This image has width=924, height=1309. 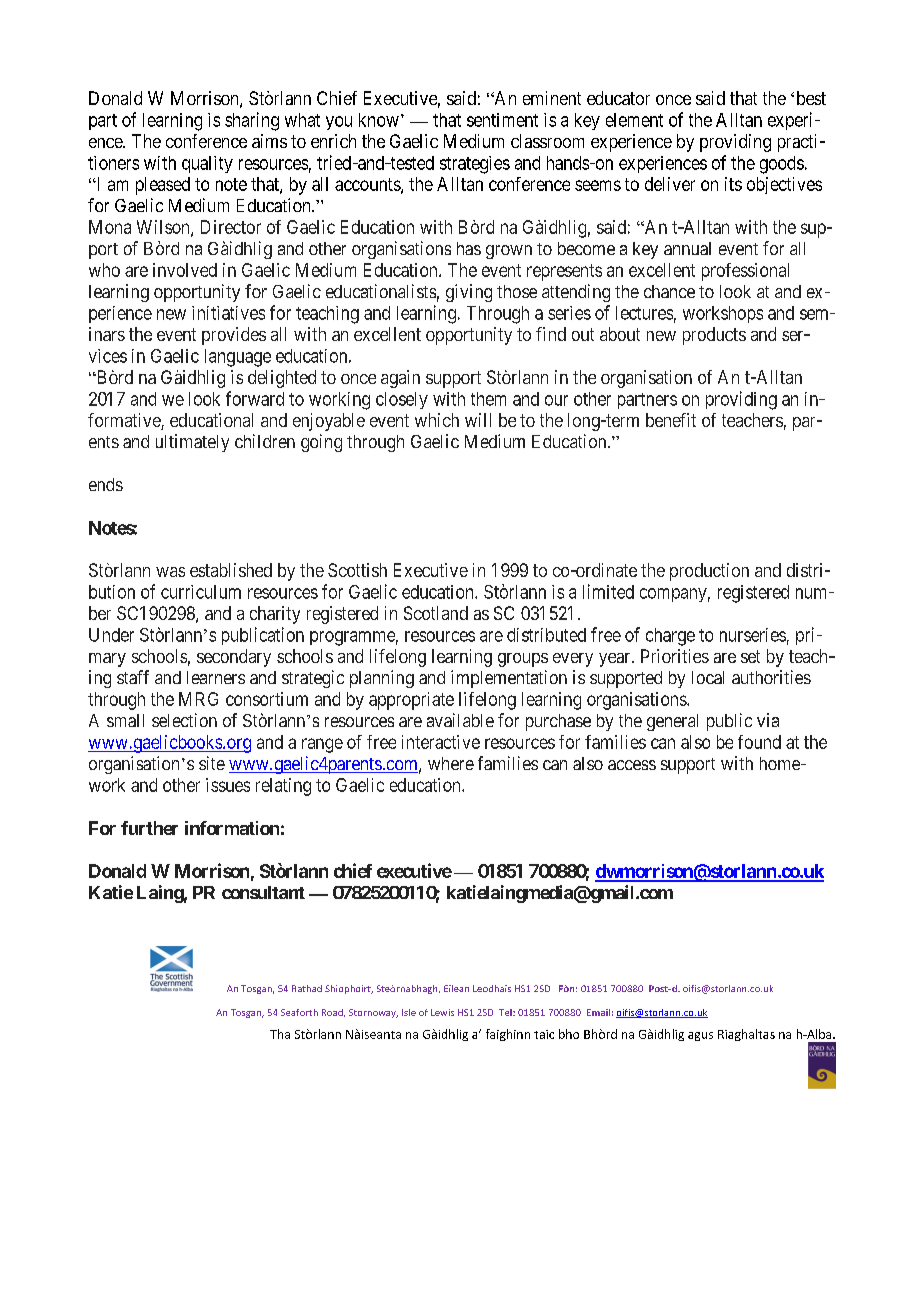 I want to click on ultimately, so click(x=192, y=443).
